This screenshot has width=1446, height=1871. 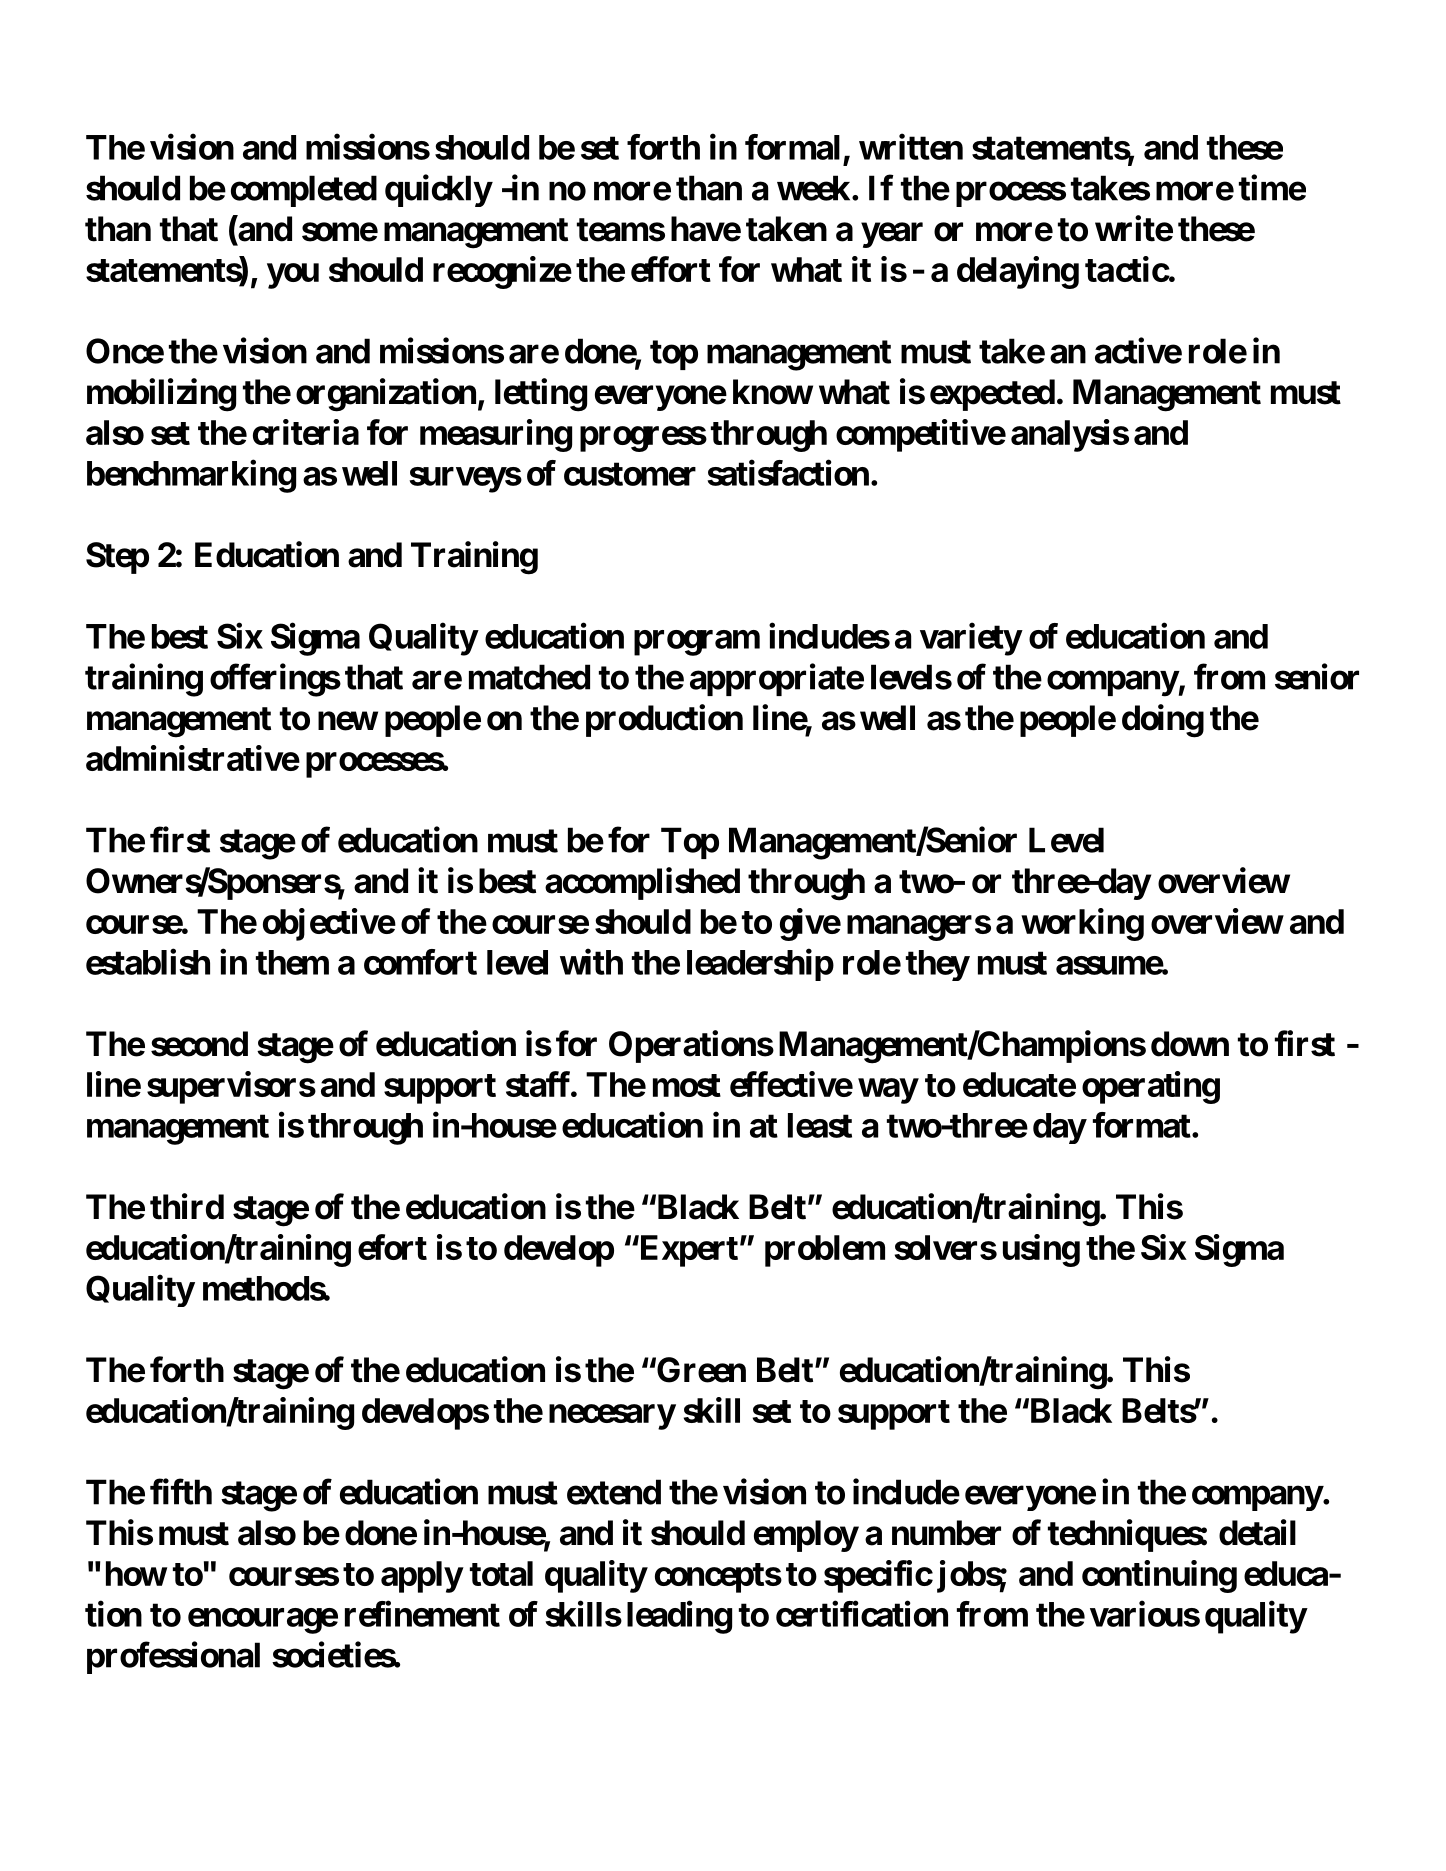 What do you see at coordinates (173, 1658) in the screenshot?
I see `professional` at bounding box center [173, 1658].
